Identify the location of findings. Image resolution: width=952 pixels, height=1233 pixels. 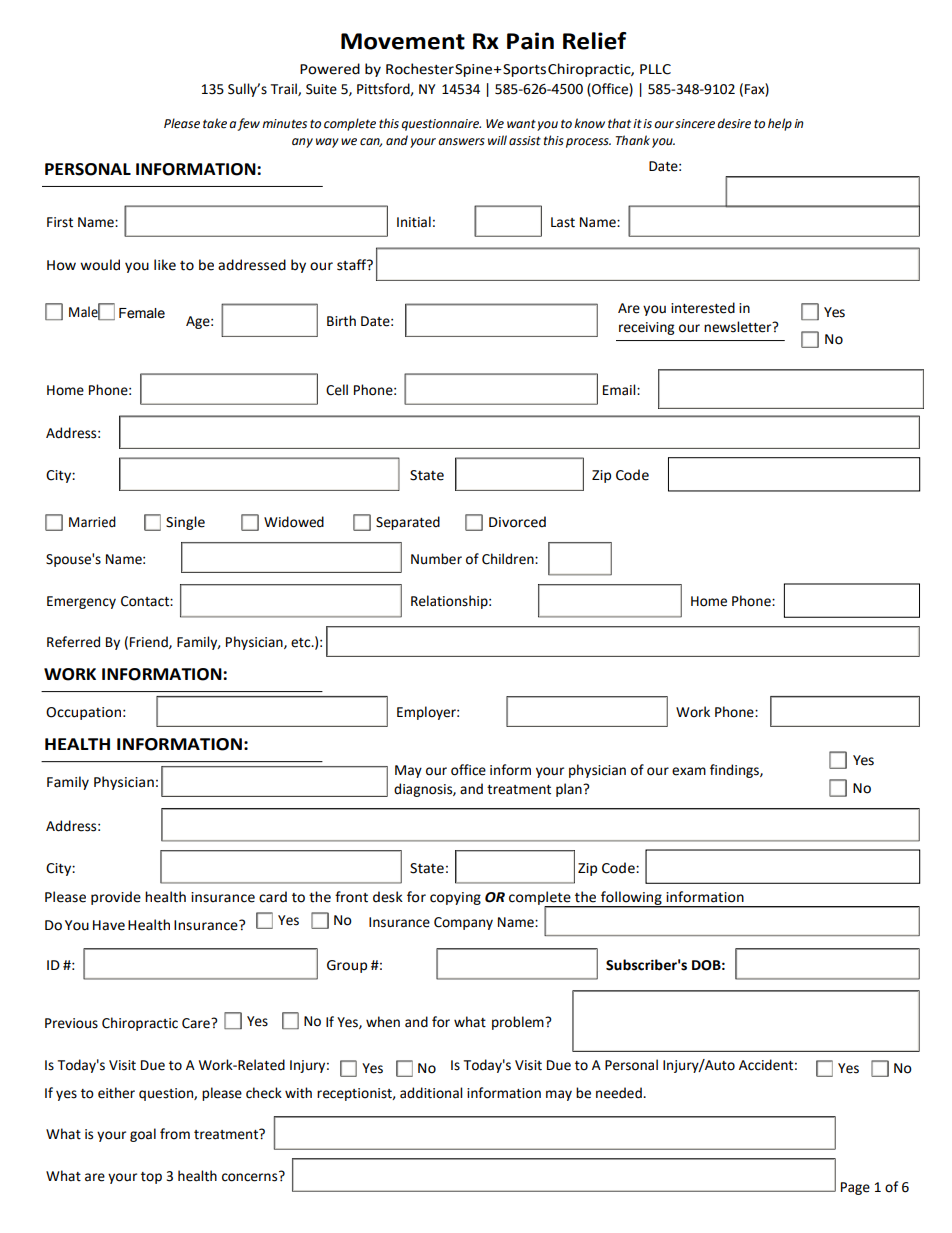
(735, 771).
